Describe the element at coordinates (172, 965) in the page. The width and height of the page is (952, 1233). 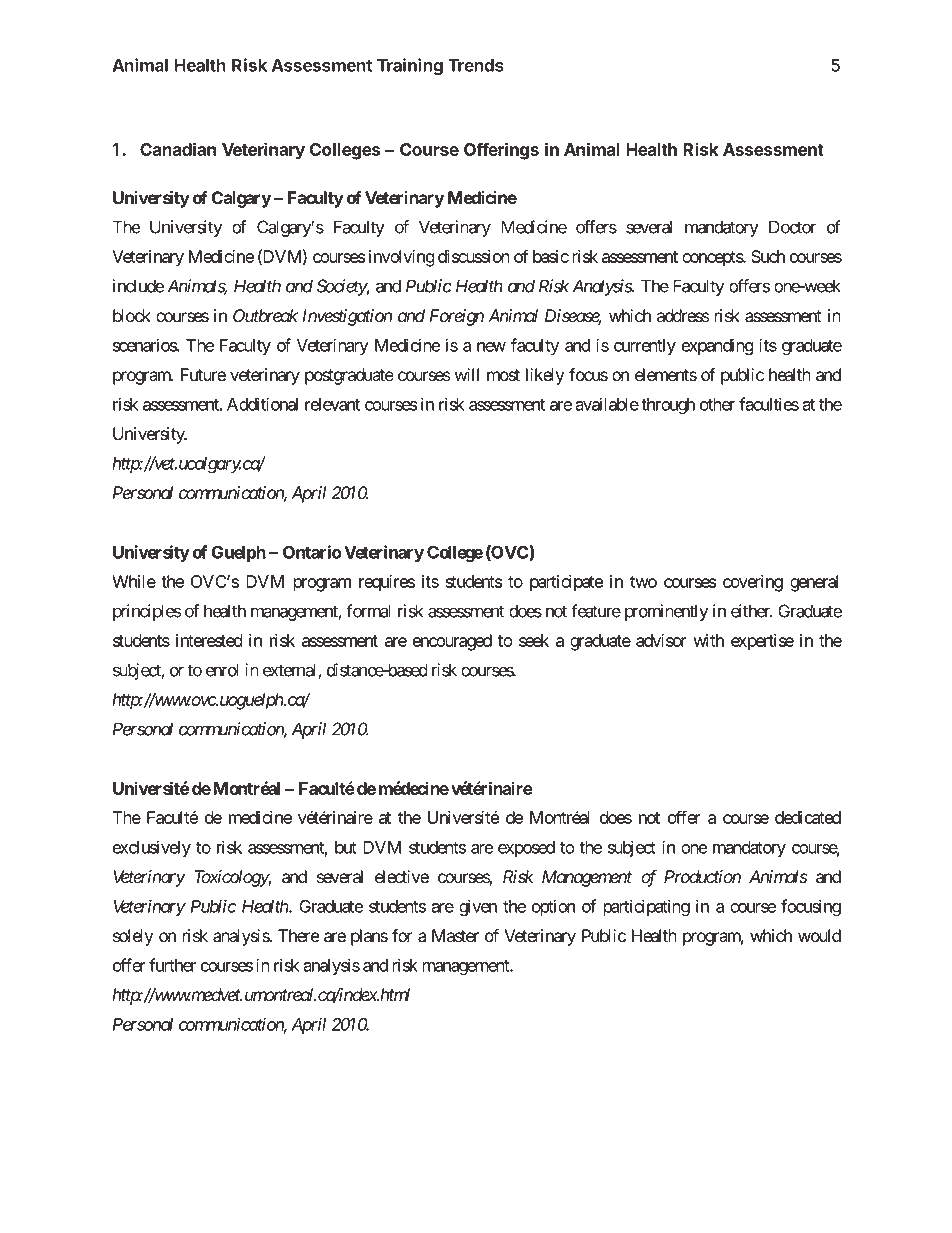
I see `further` at that location.
